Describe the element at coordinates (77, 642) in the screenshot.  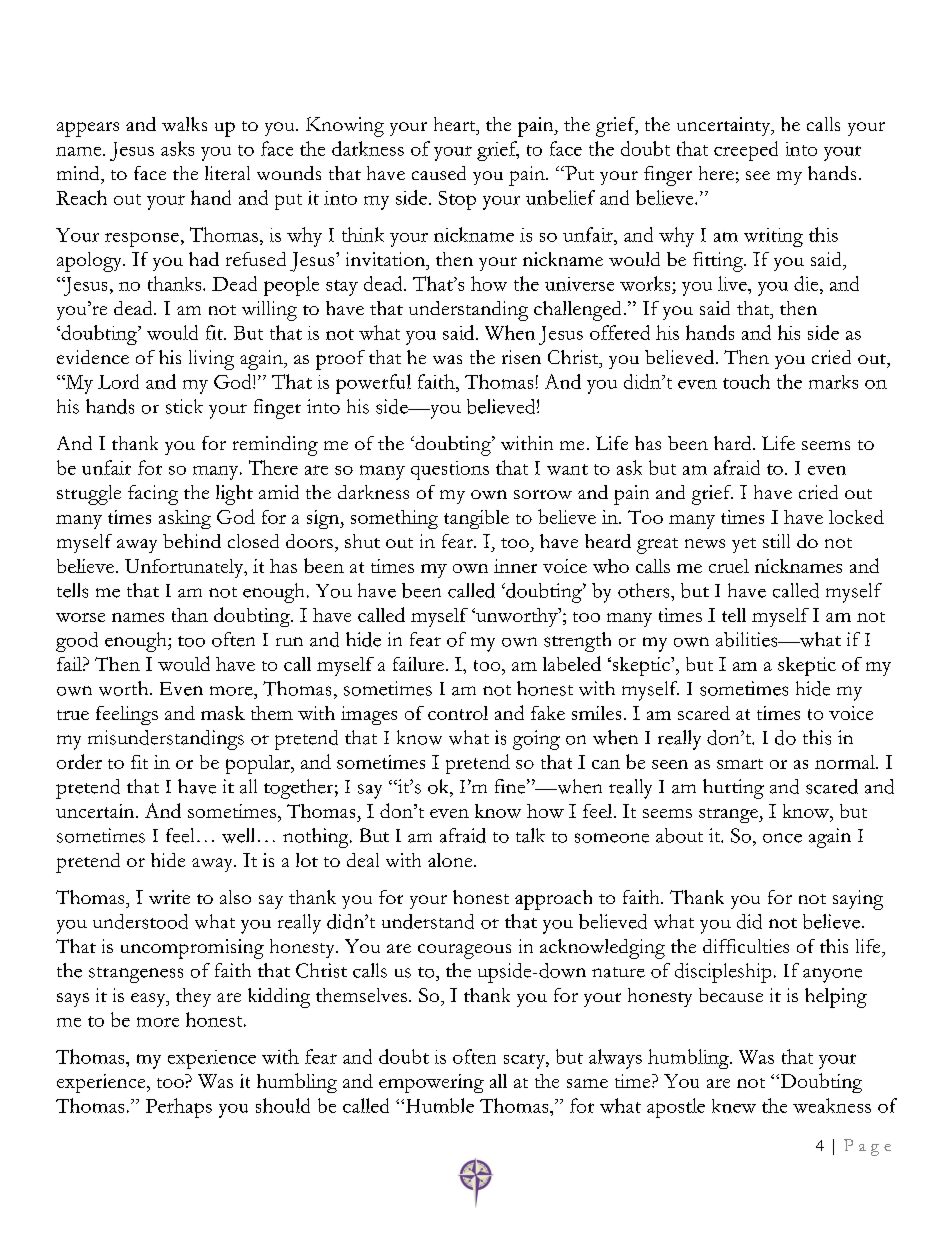
I see `good` at that location.
